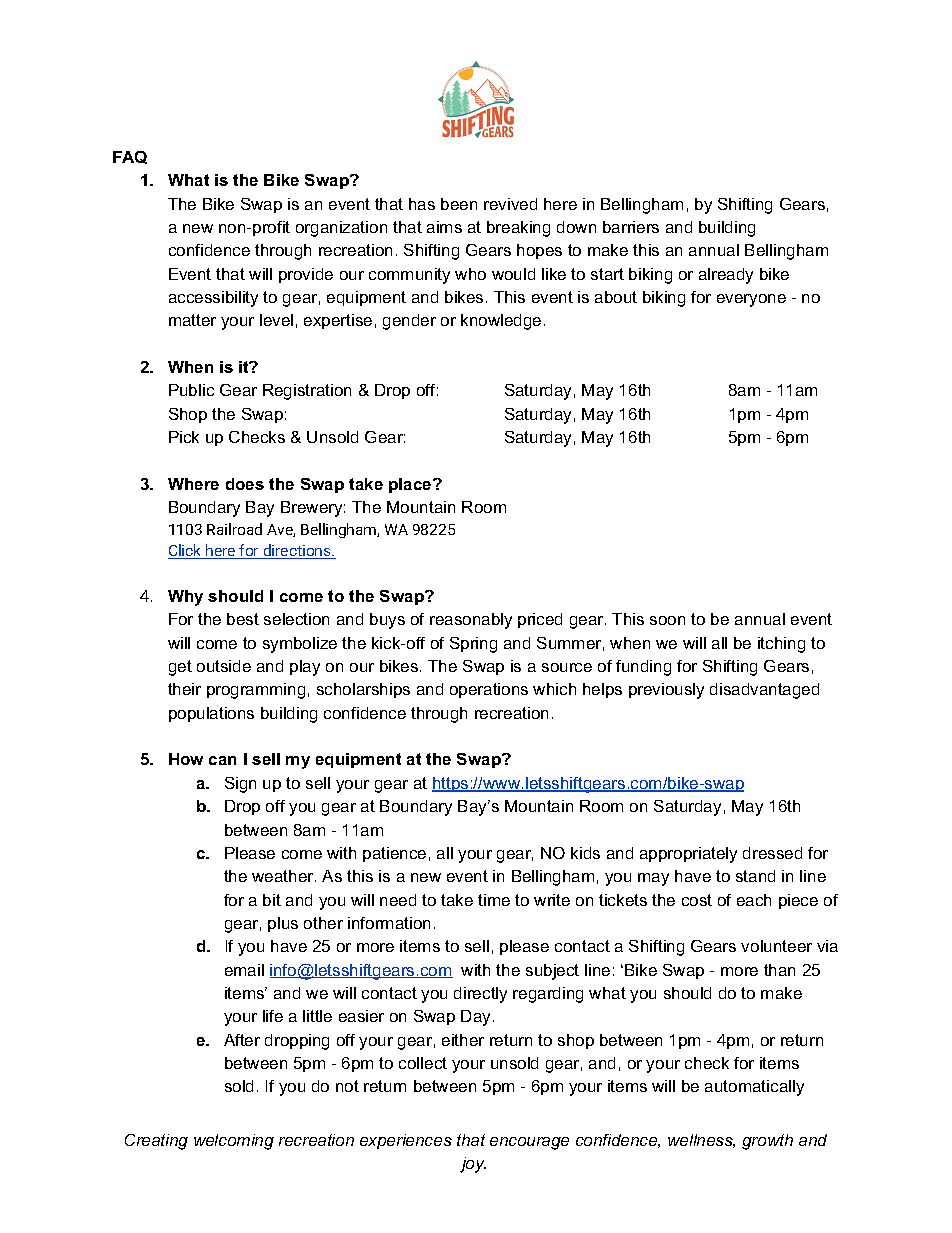 This image has height=1233, width=952. I want to click on FAQ, so click(130, 157).
